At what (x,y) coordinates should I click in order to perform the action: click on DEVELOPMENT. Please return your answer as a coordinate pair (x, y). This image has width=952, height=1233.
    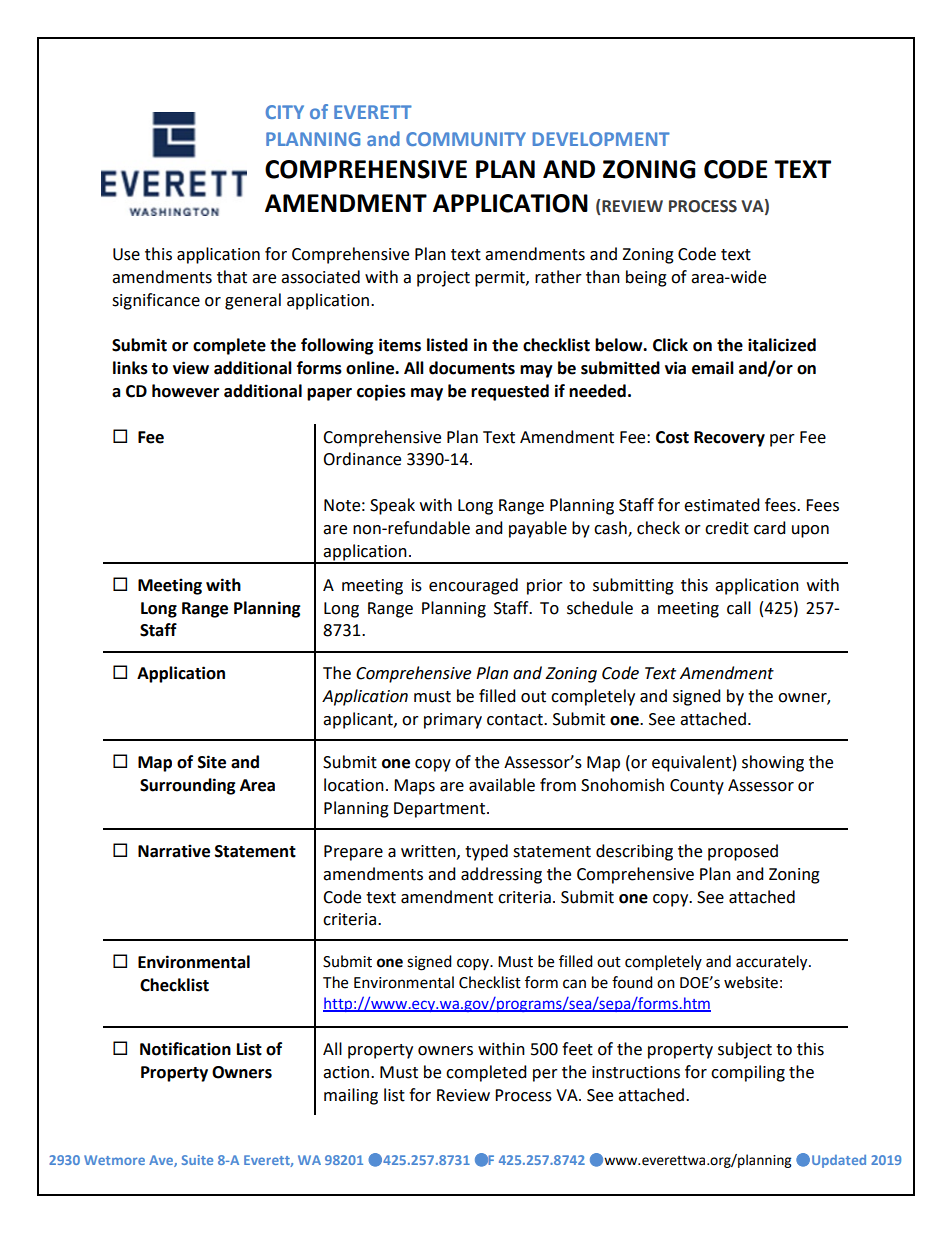
    Looking at the image, I should click on (601, 139).
